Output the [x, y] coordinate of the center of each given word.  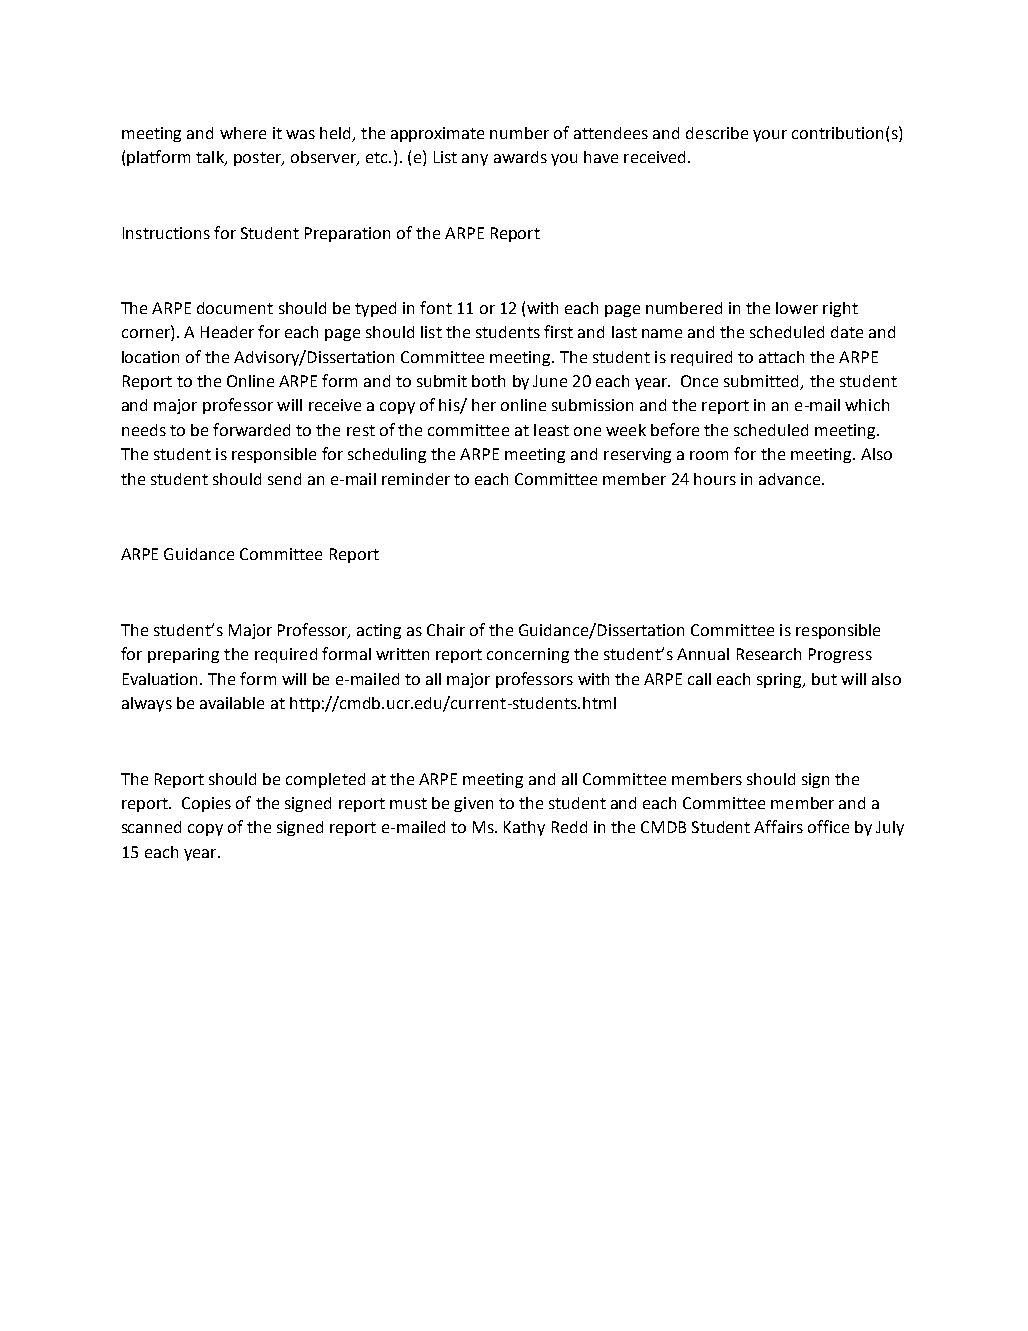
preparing [183, 655]
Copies [206, 804]
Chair [446, 630]
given [473, 804]
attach [781, 357]
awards [520, 157]
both [488, 381]
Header [227, 332]
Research [769, 654]
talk [211, 158]
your [770, 136]
